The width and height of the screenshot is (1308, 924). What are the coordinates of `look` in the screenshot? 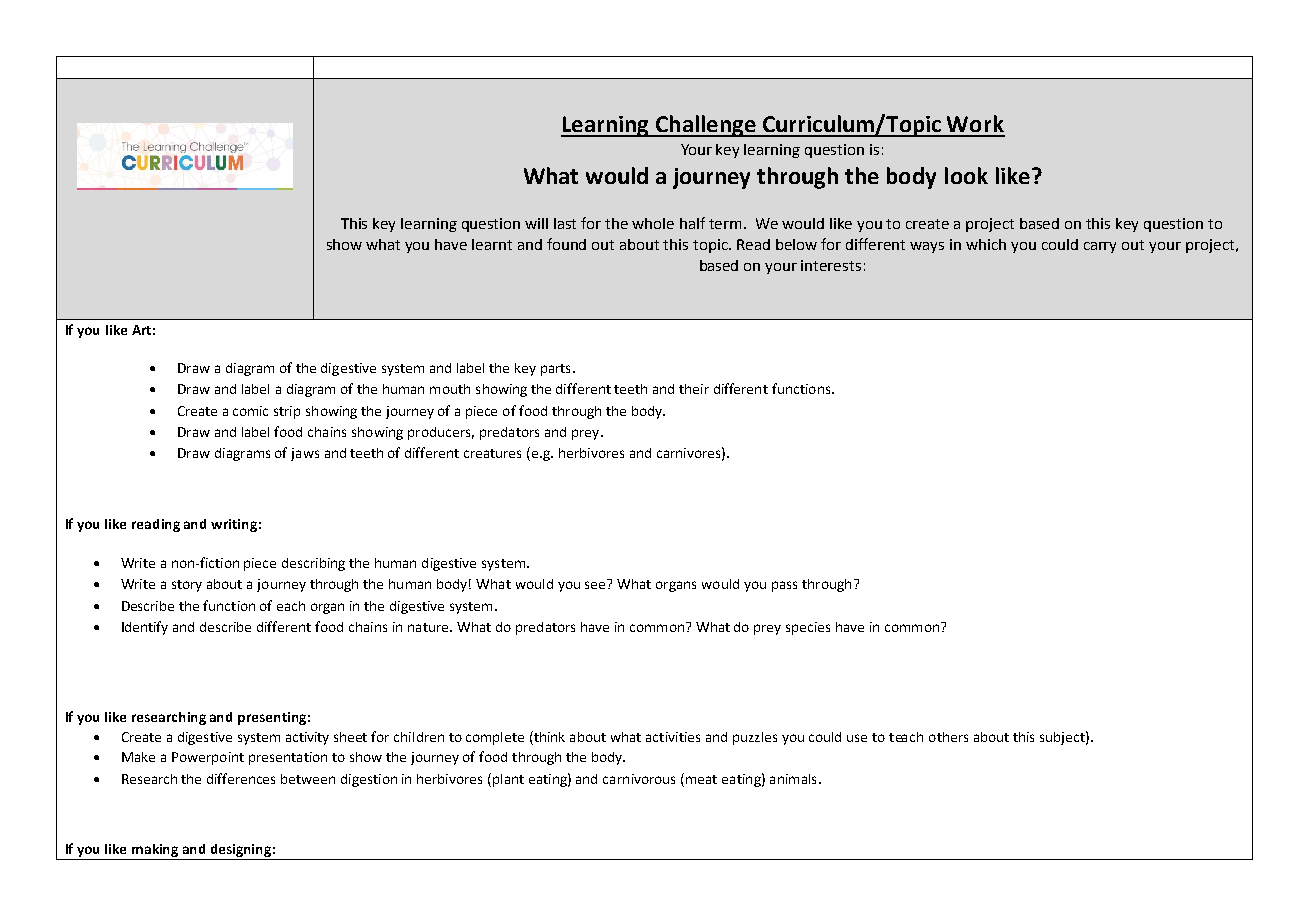 It's located at (966, 175).
